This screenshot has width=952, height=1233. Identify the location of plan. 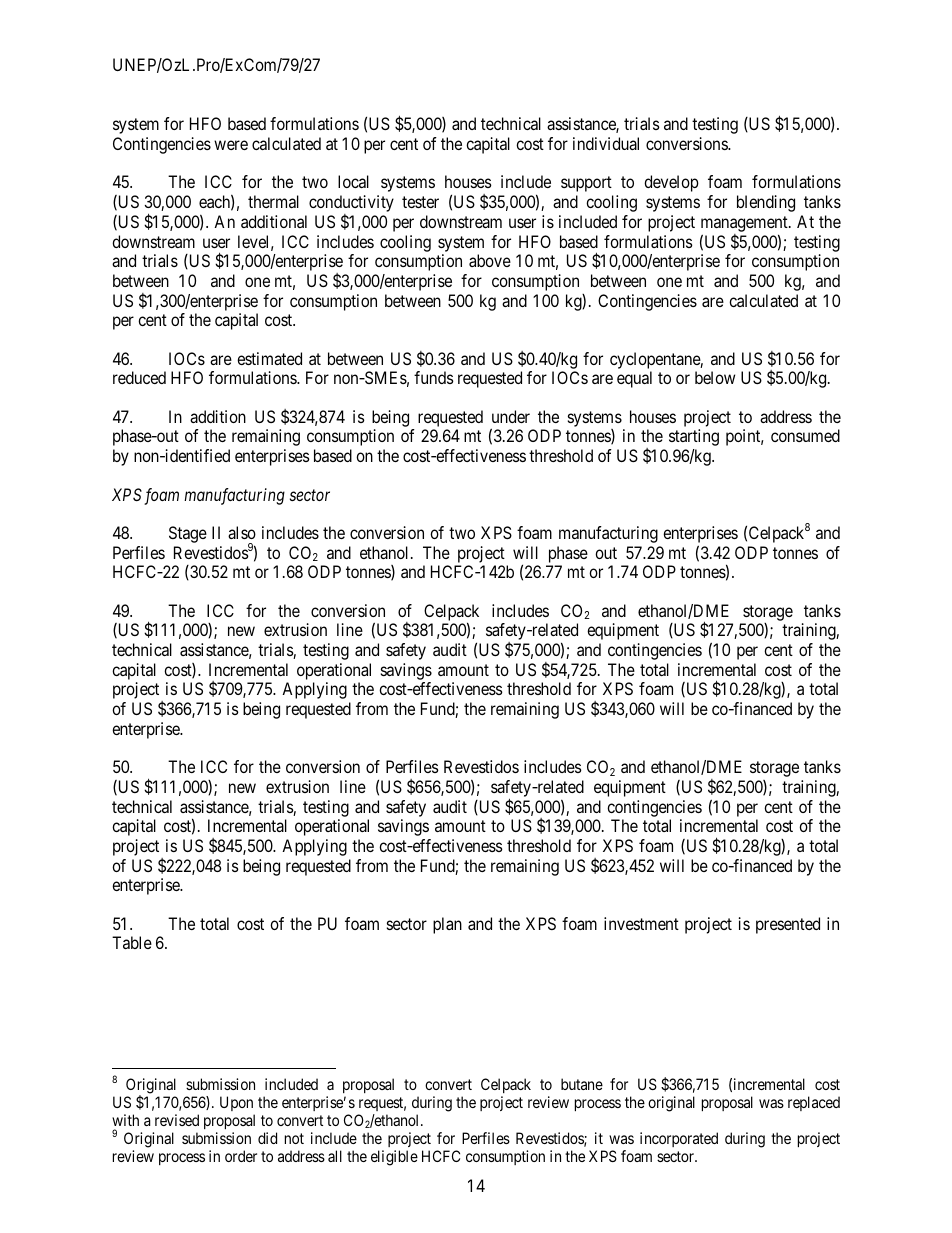
(447, 925).
